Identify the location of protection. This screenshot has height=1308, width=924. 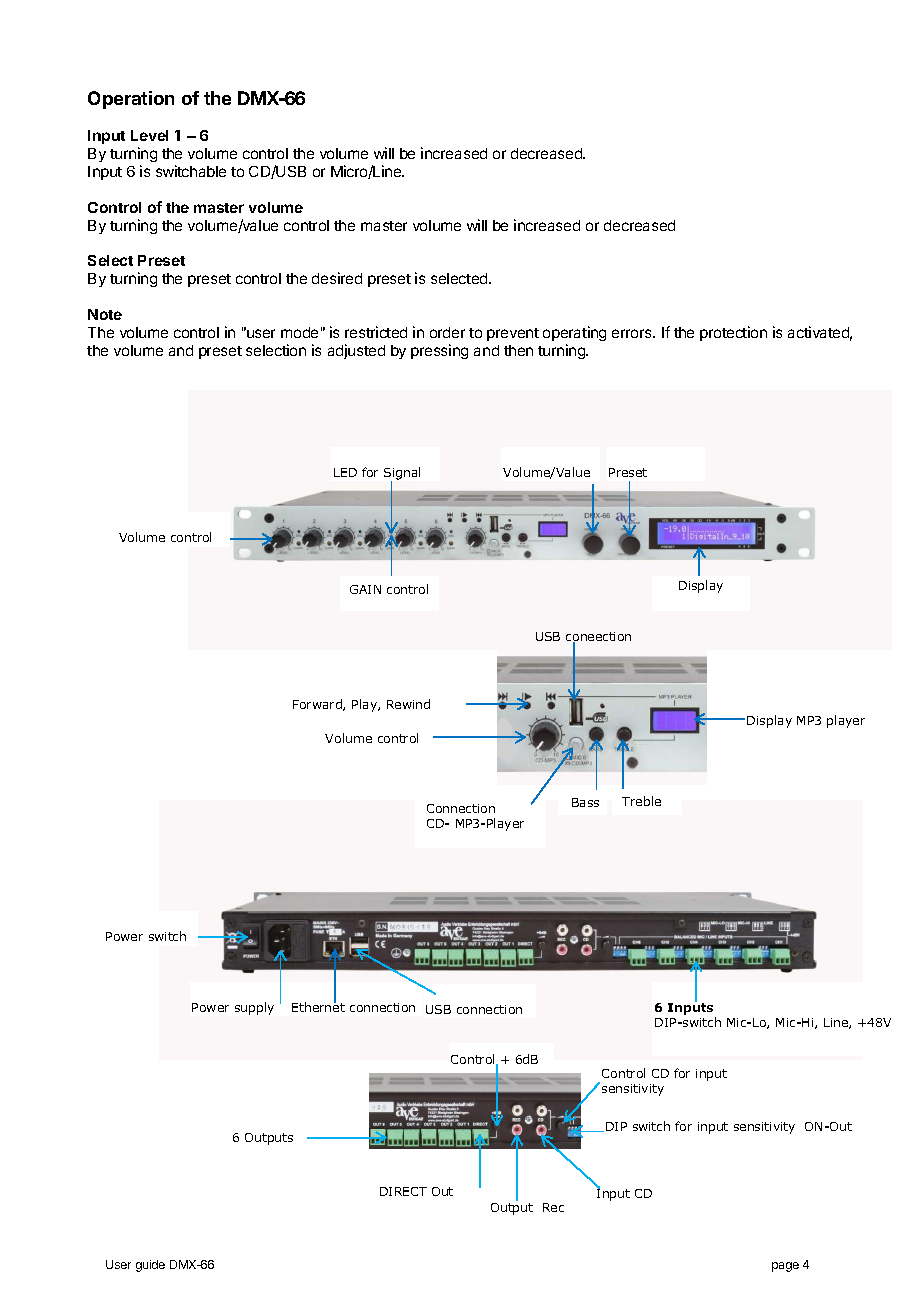
(733, 333).
